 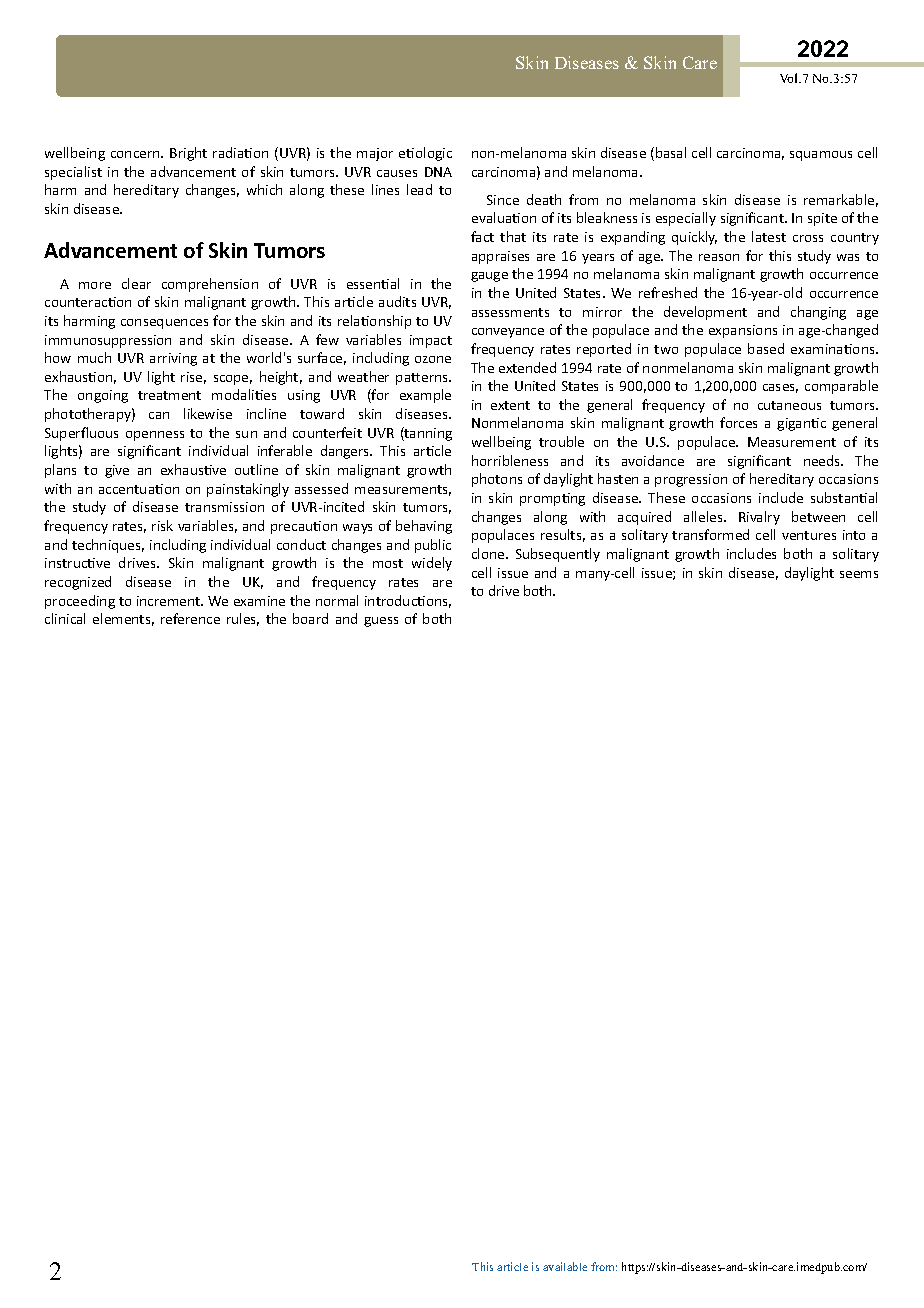 What do you see at coordinates (438, 172) in the screenshot?
I see `DNA` at bounding box center [438, 172].
